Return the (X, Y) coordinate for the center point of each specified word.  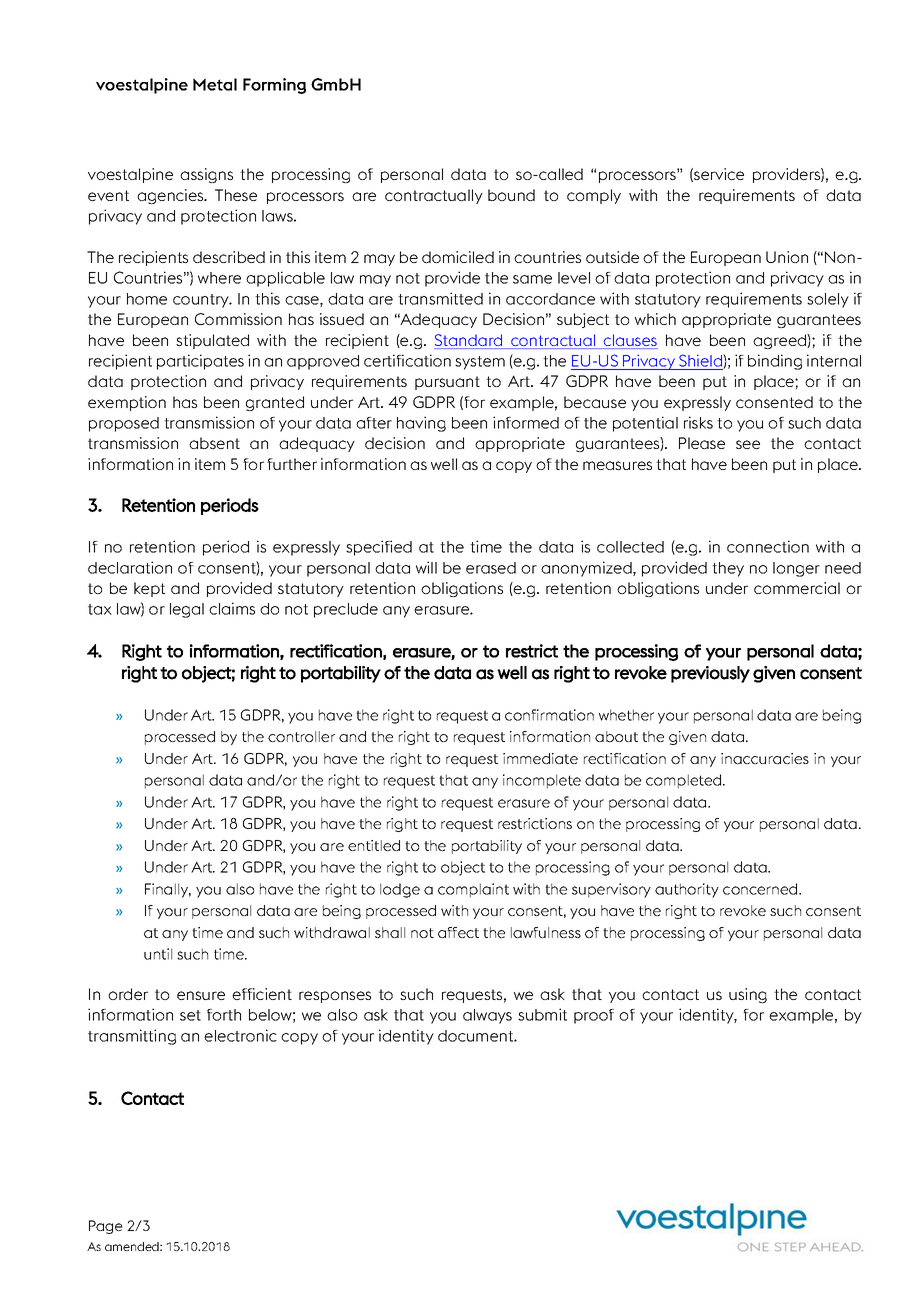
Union (787, 257)
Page (106, 1227)
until (158, 954)
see (748, 444)
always (487, 1016)
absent (214, 443)
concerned (761, 889)
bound (511, 195)
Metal (215, 84)
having (421, 424)
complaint (473, 890)
